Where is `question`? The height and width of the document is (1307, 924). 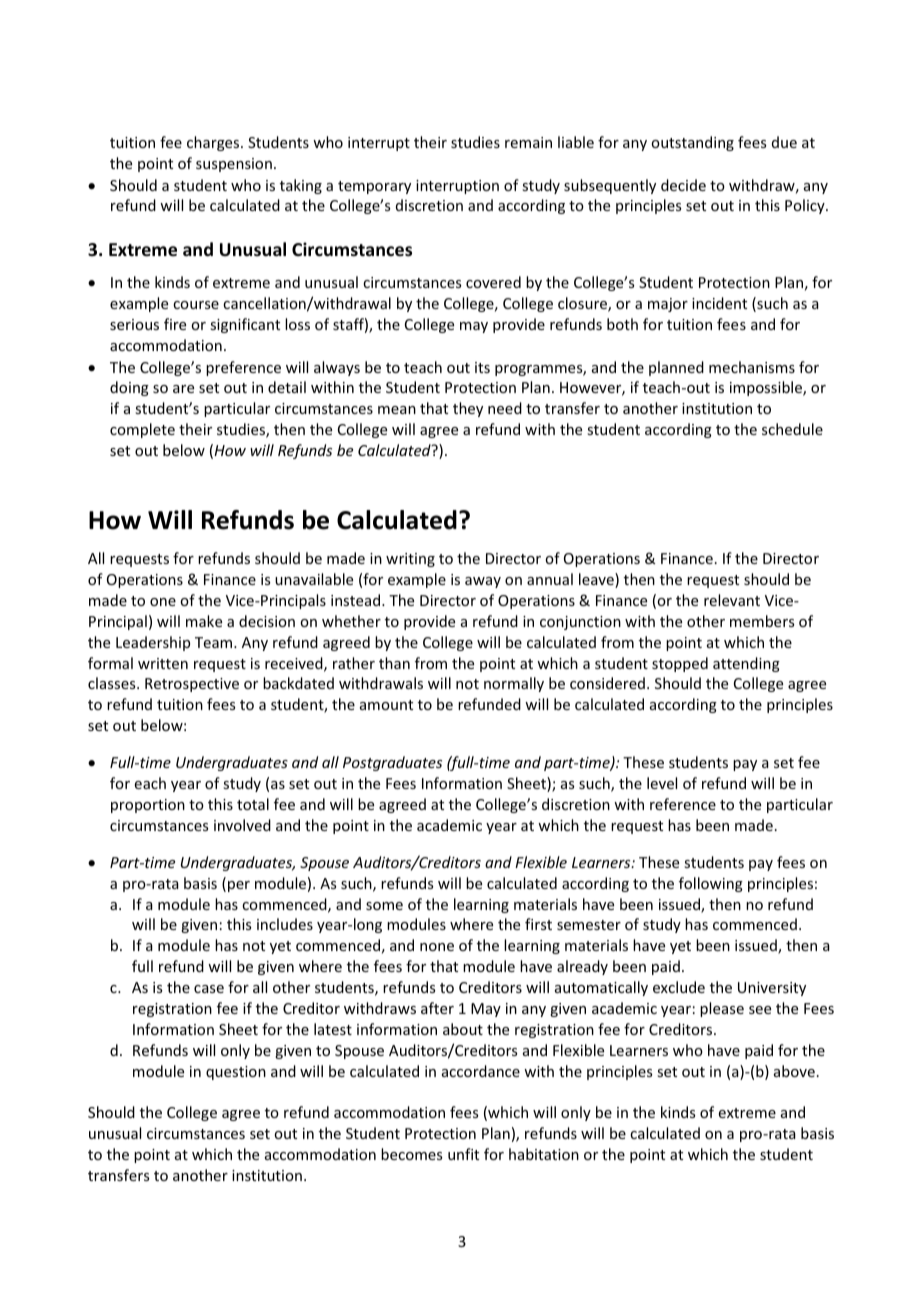
question is located at coordinates (236, 1073).
